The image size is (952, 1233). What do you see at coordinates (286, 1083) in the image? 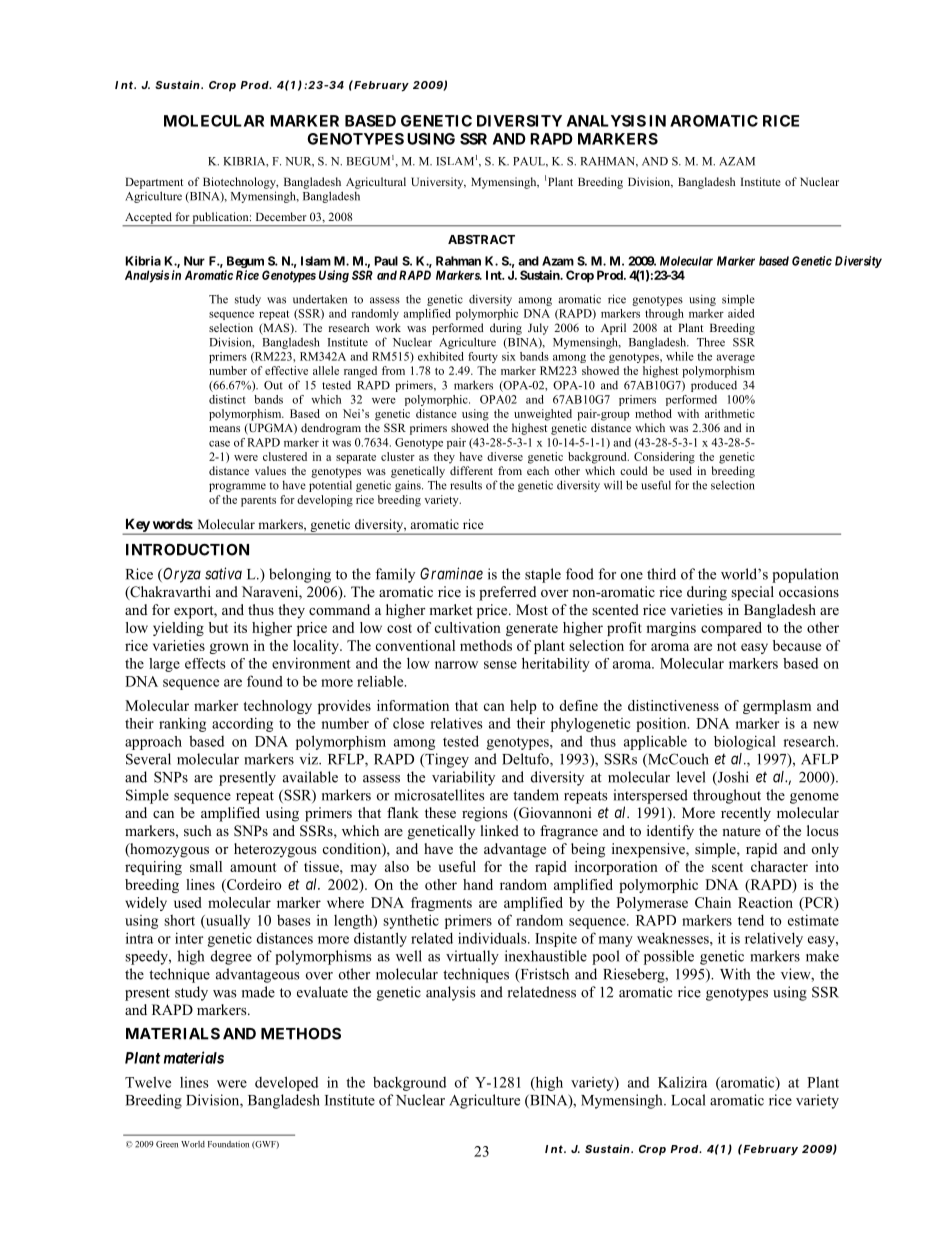
I see `developed` at bounding box center [286, 1083].
